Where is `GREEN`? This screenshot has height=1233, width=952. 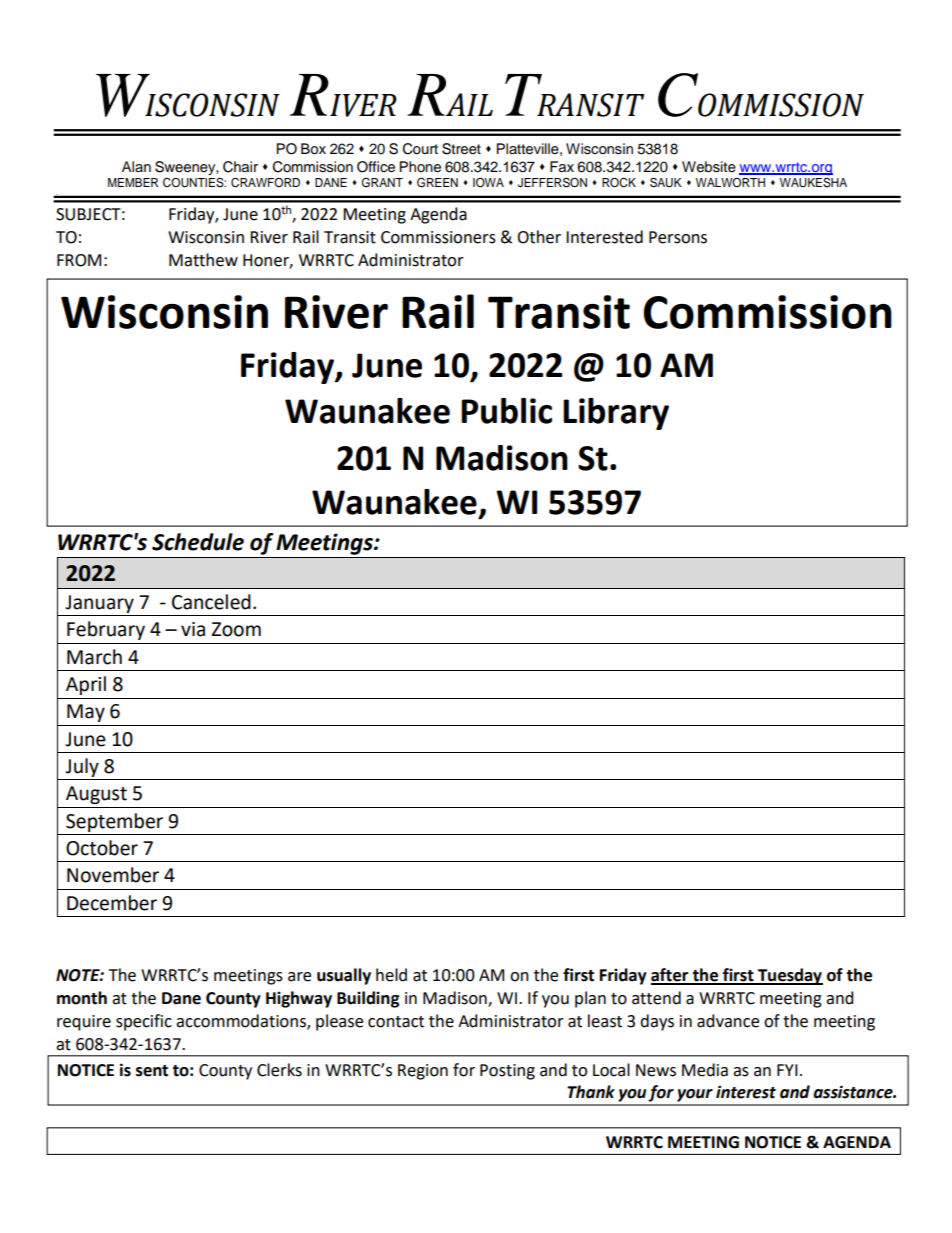 GREEN is located at coordinates (437, 182).
